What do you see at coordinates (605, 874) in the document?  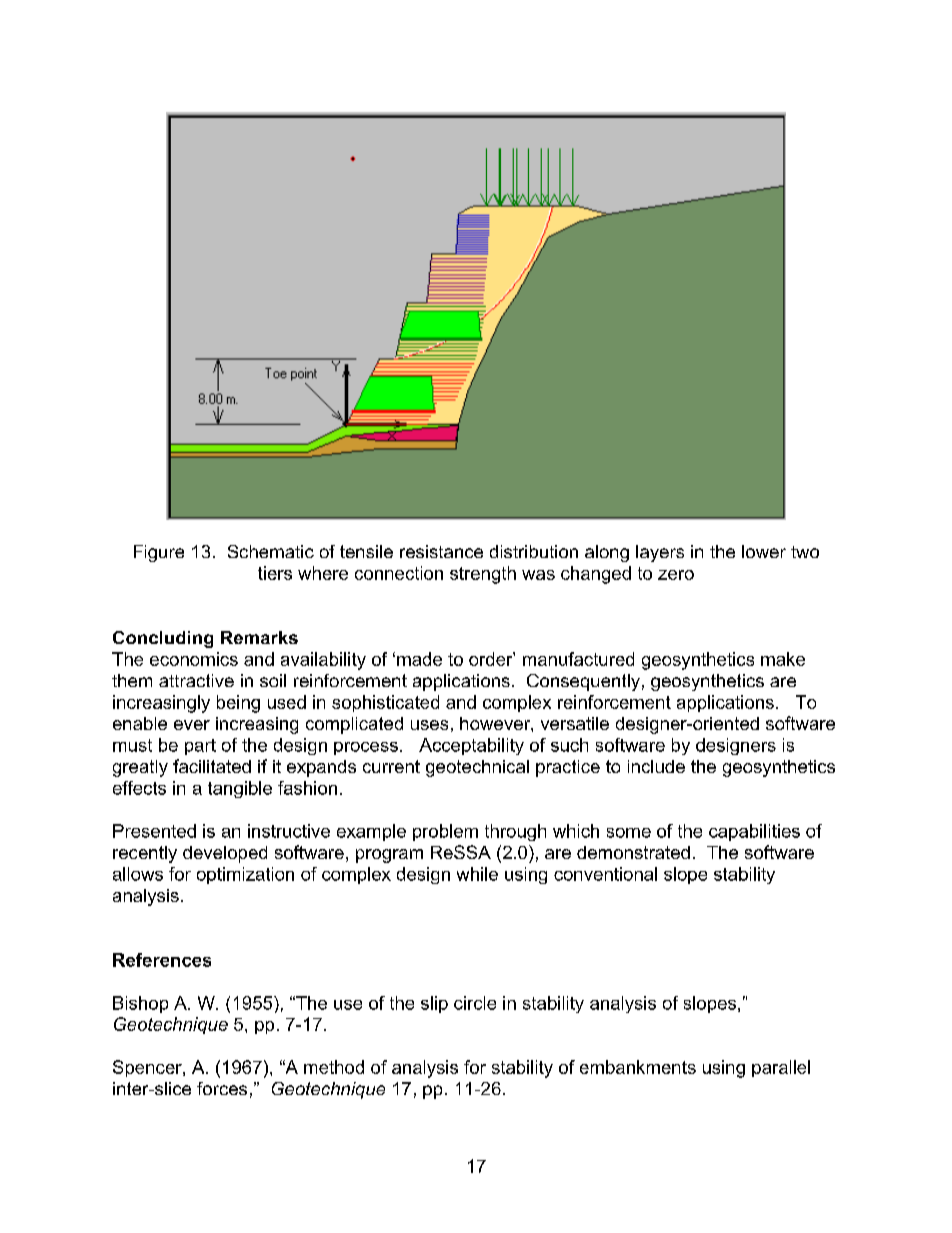 I see `conventional` at bounding box center [605, 874].
